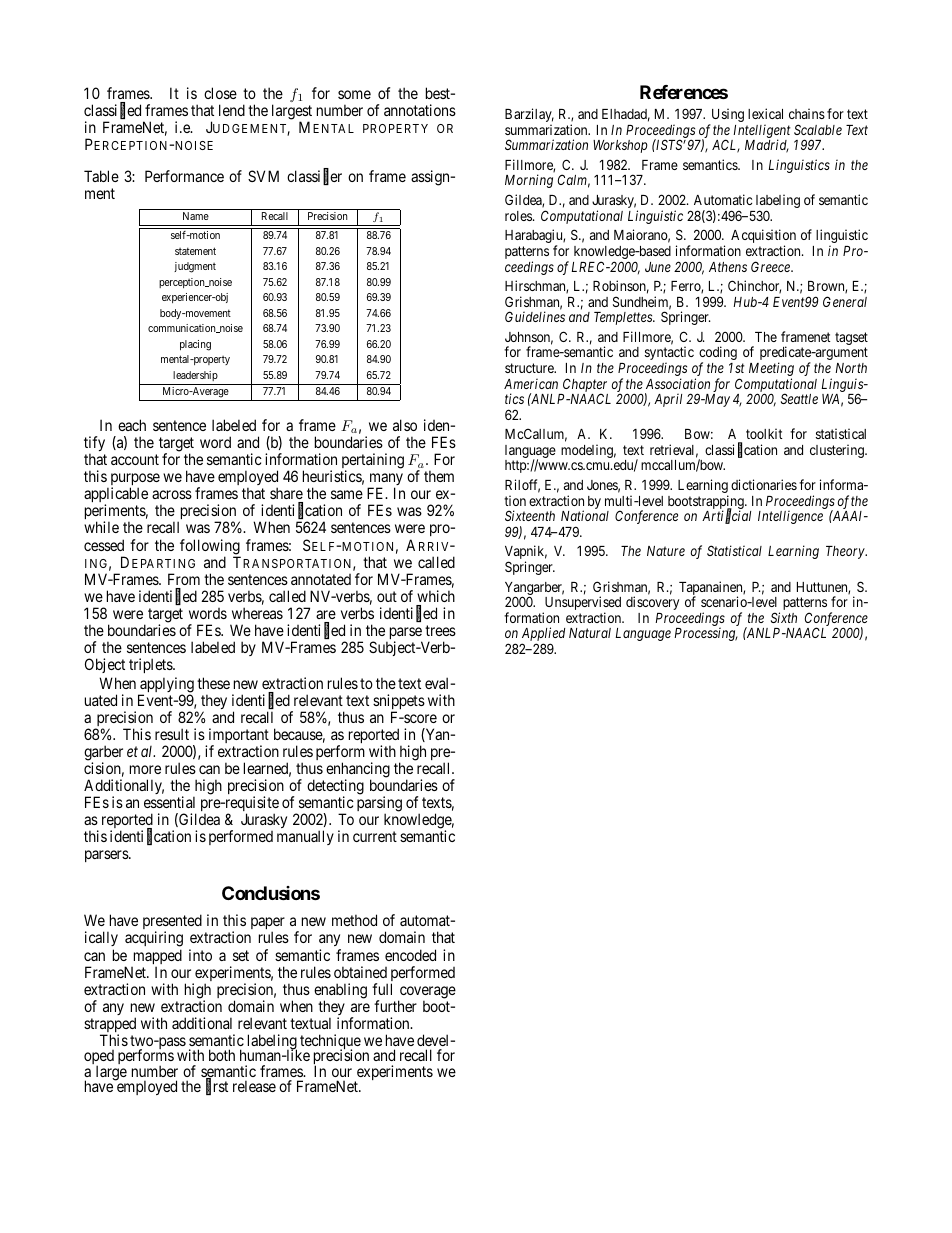 The image size is (952, 1233). What do you see at coordinates (764, 433) in the image?
I see `toolkit` at bounding box center [764, 433].
